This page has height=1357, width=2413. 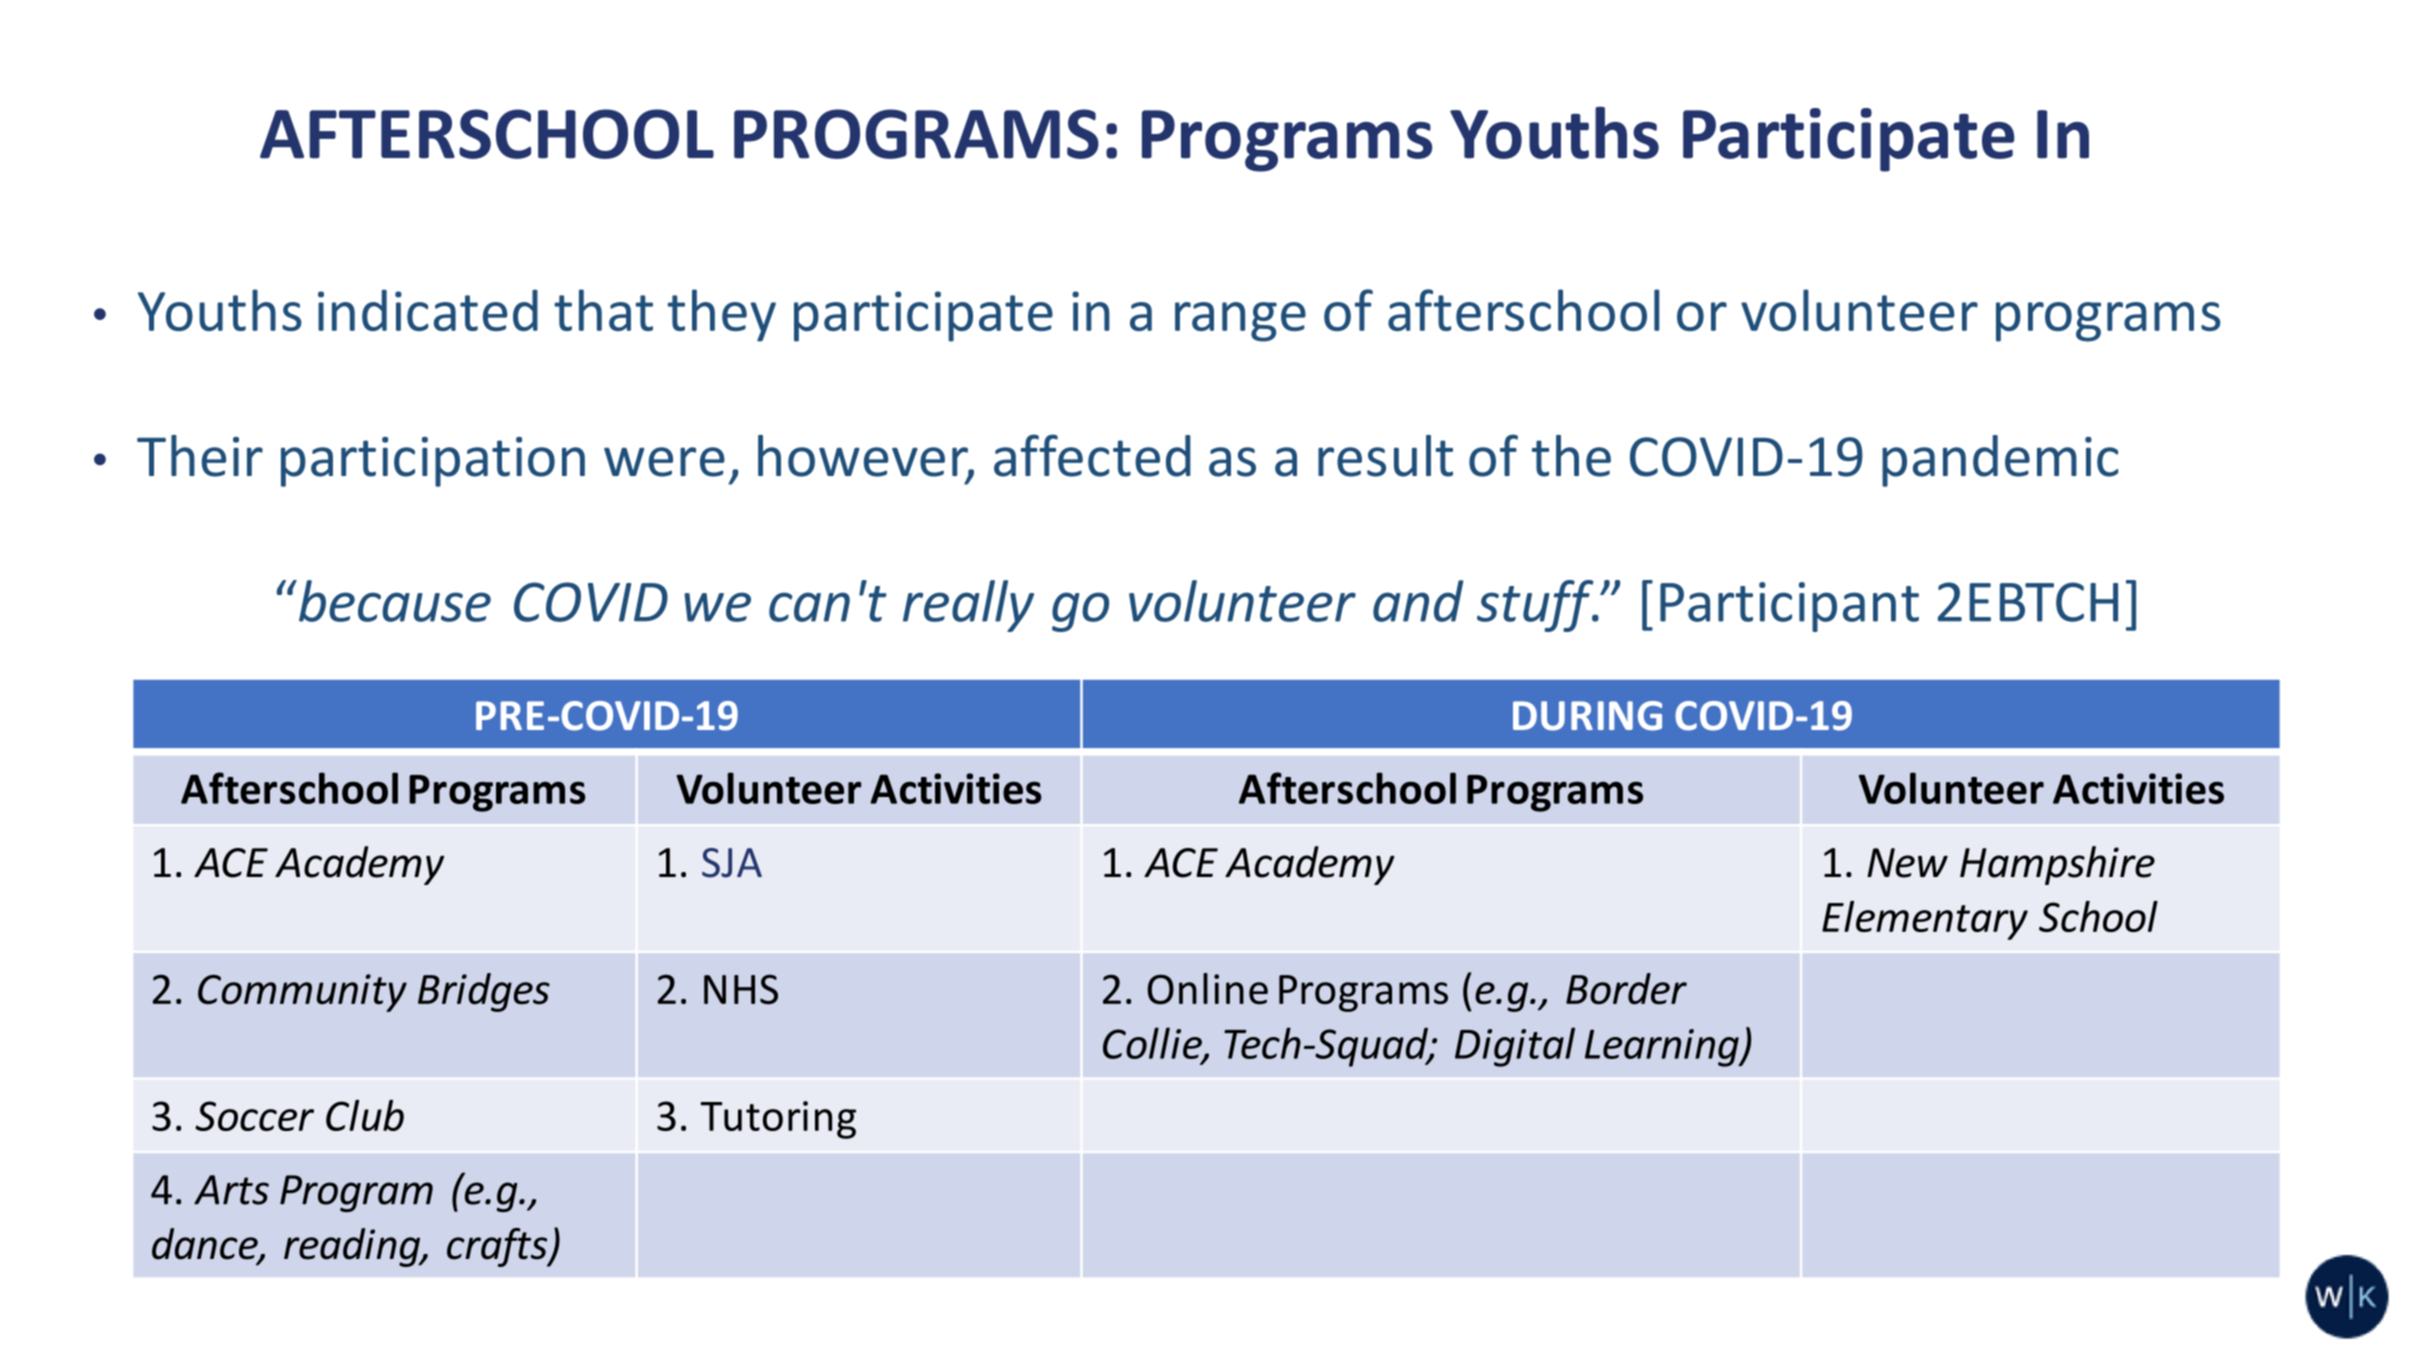 I want to click on SJA, so click(x=732, y=863).
